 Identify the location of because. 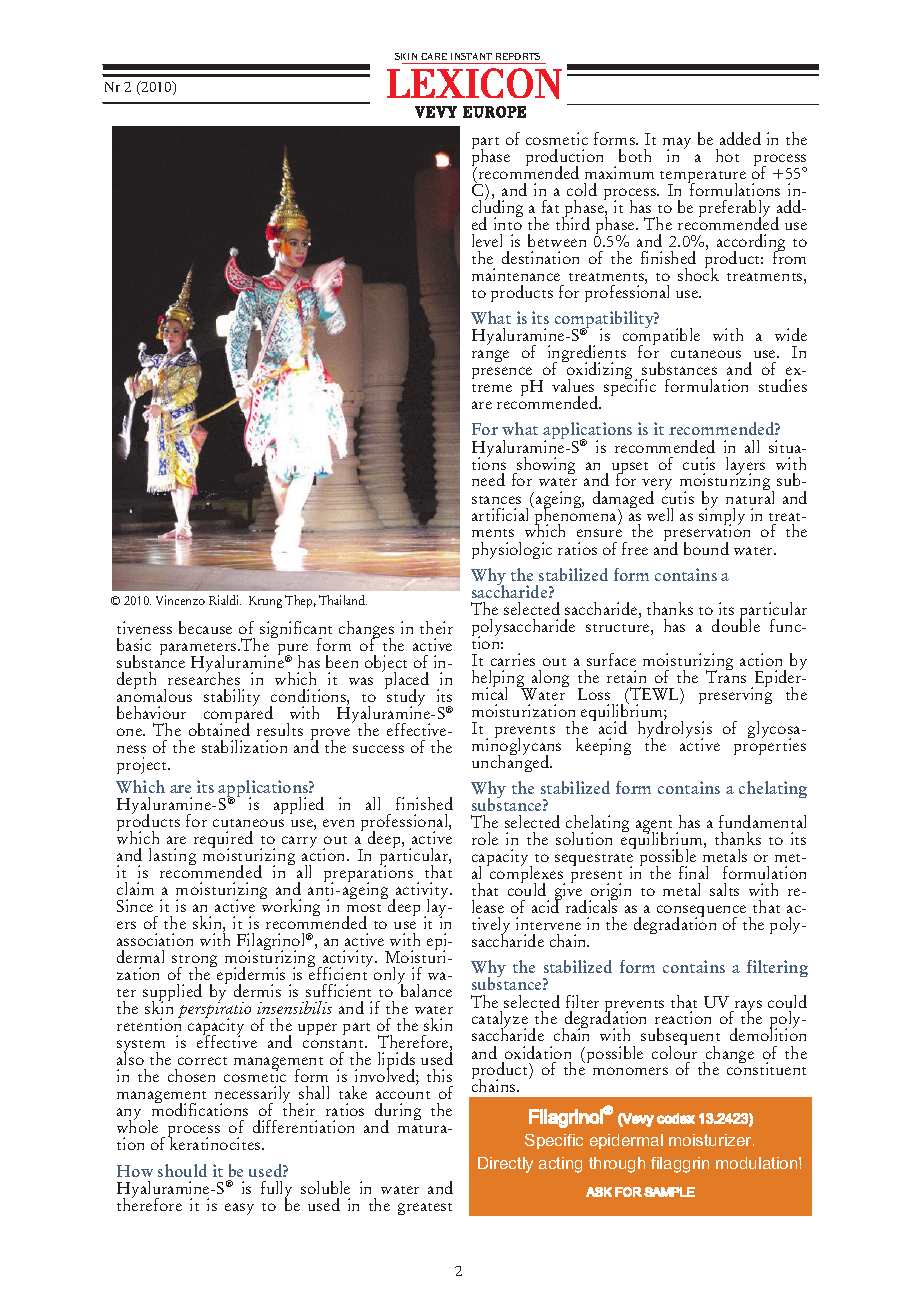
(205, 627).
